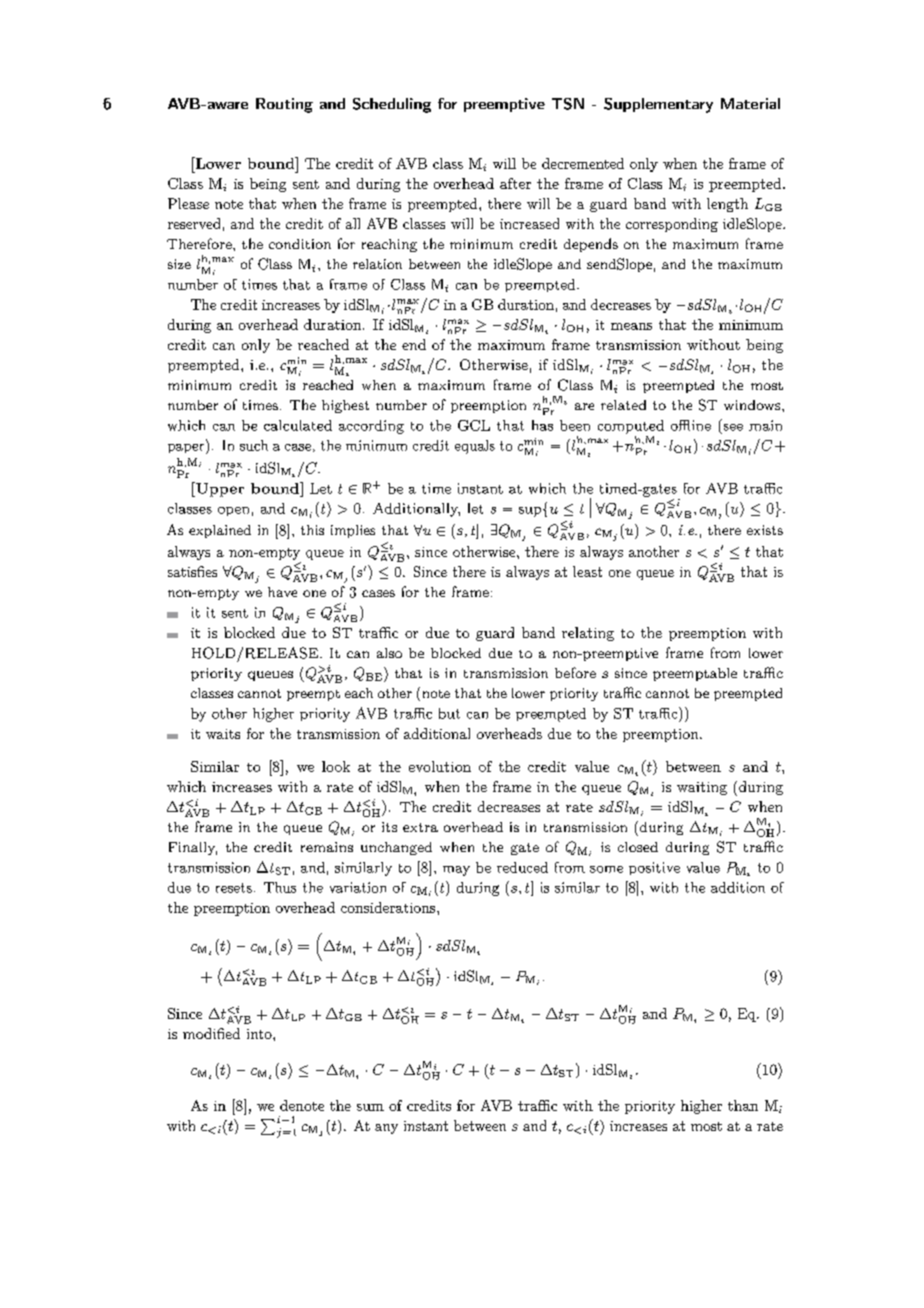 This image has height=1308, width=924. What do you see at coordinates (284, 105) in the image?
I see `Routing` at bounding box center [284, 105].
